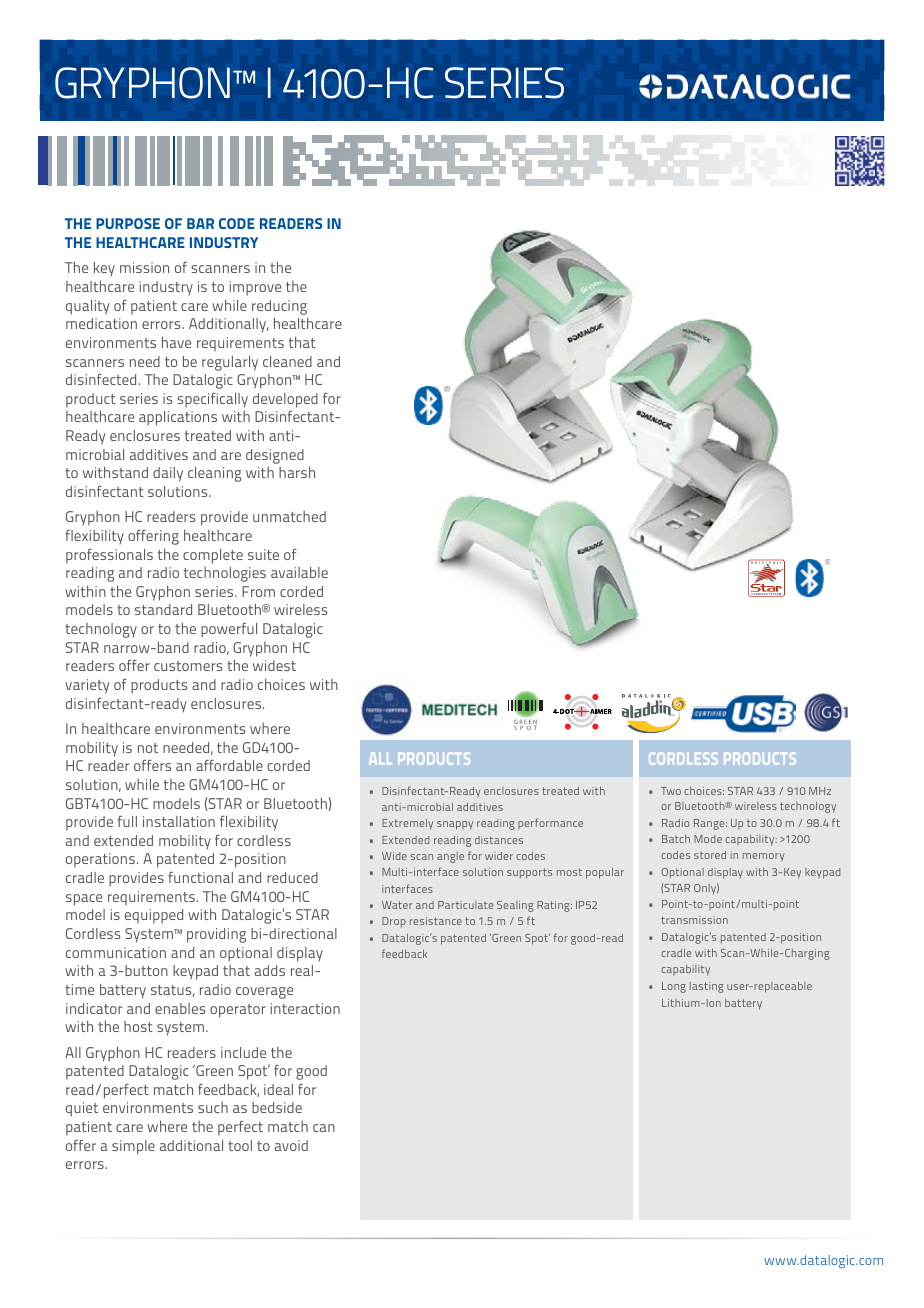  What do you see at coordinates (279, 307) in the screenshot?
I see `reducing` at bounding box center [279, 307].
